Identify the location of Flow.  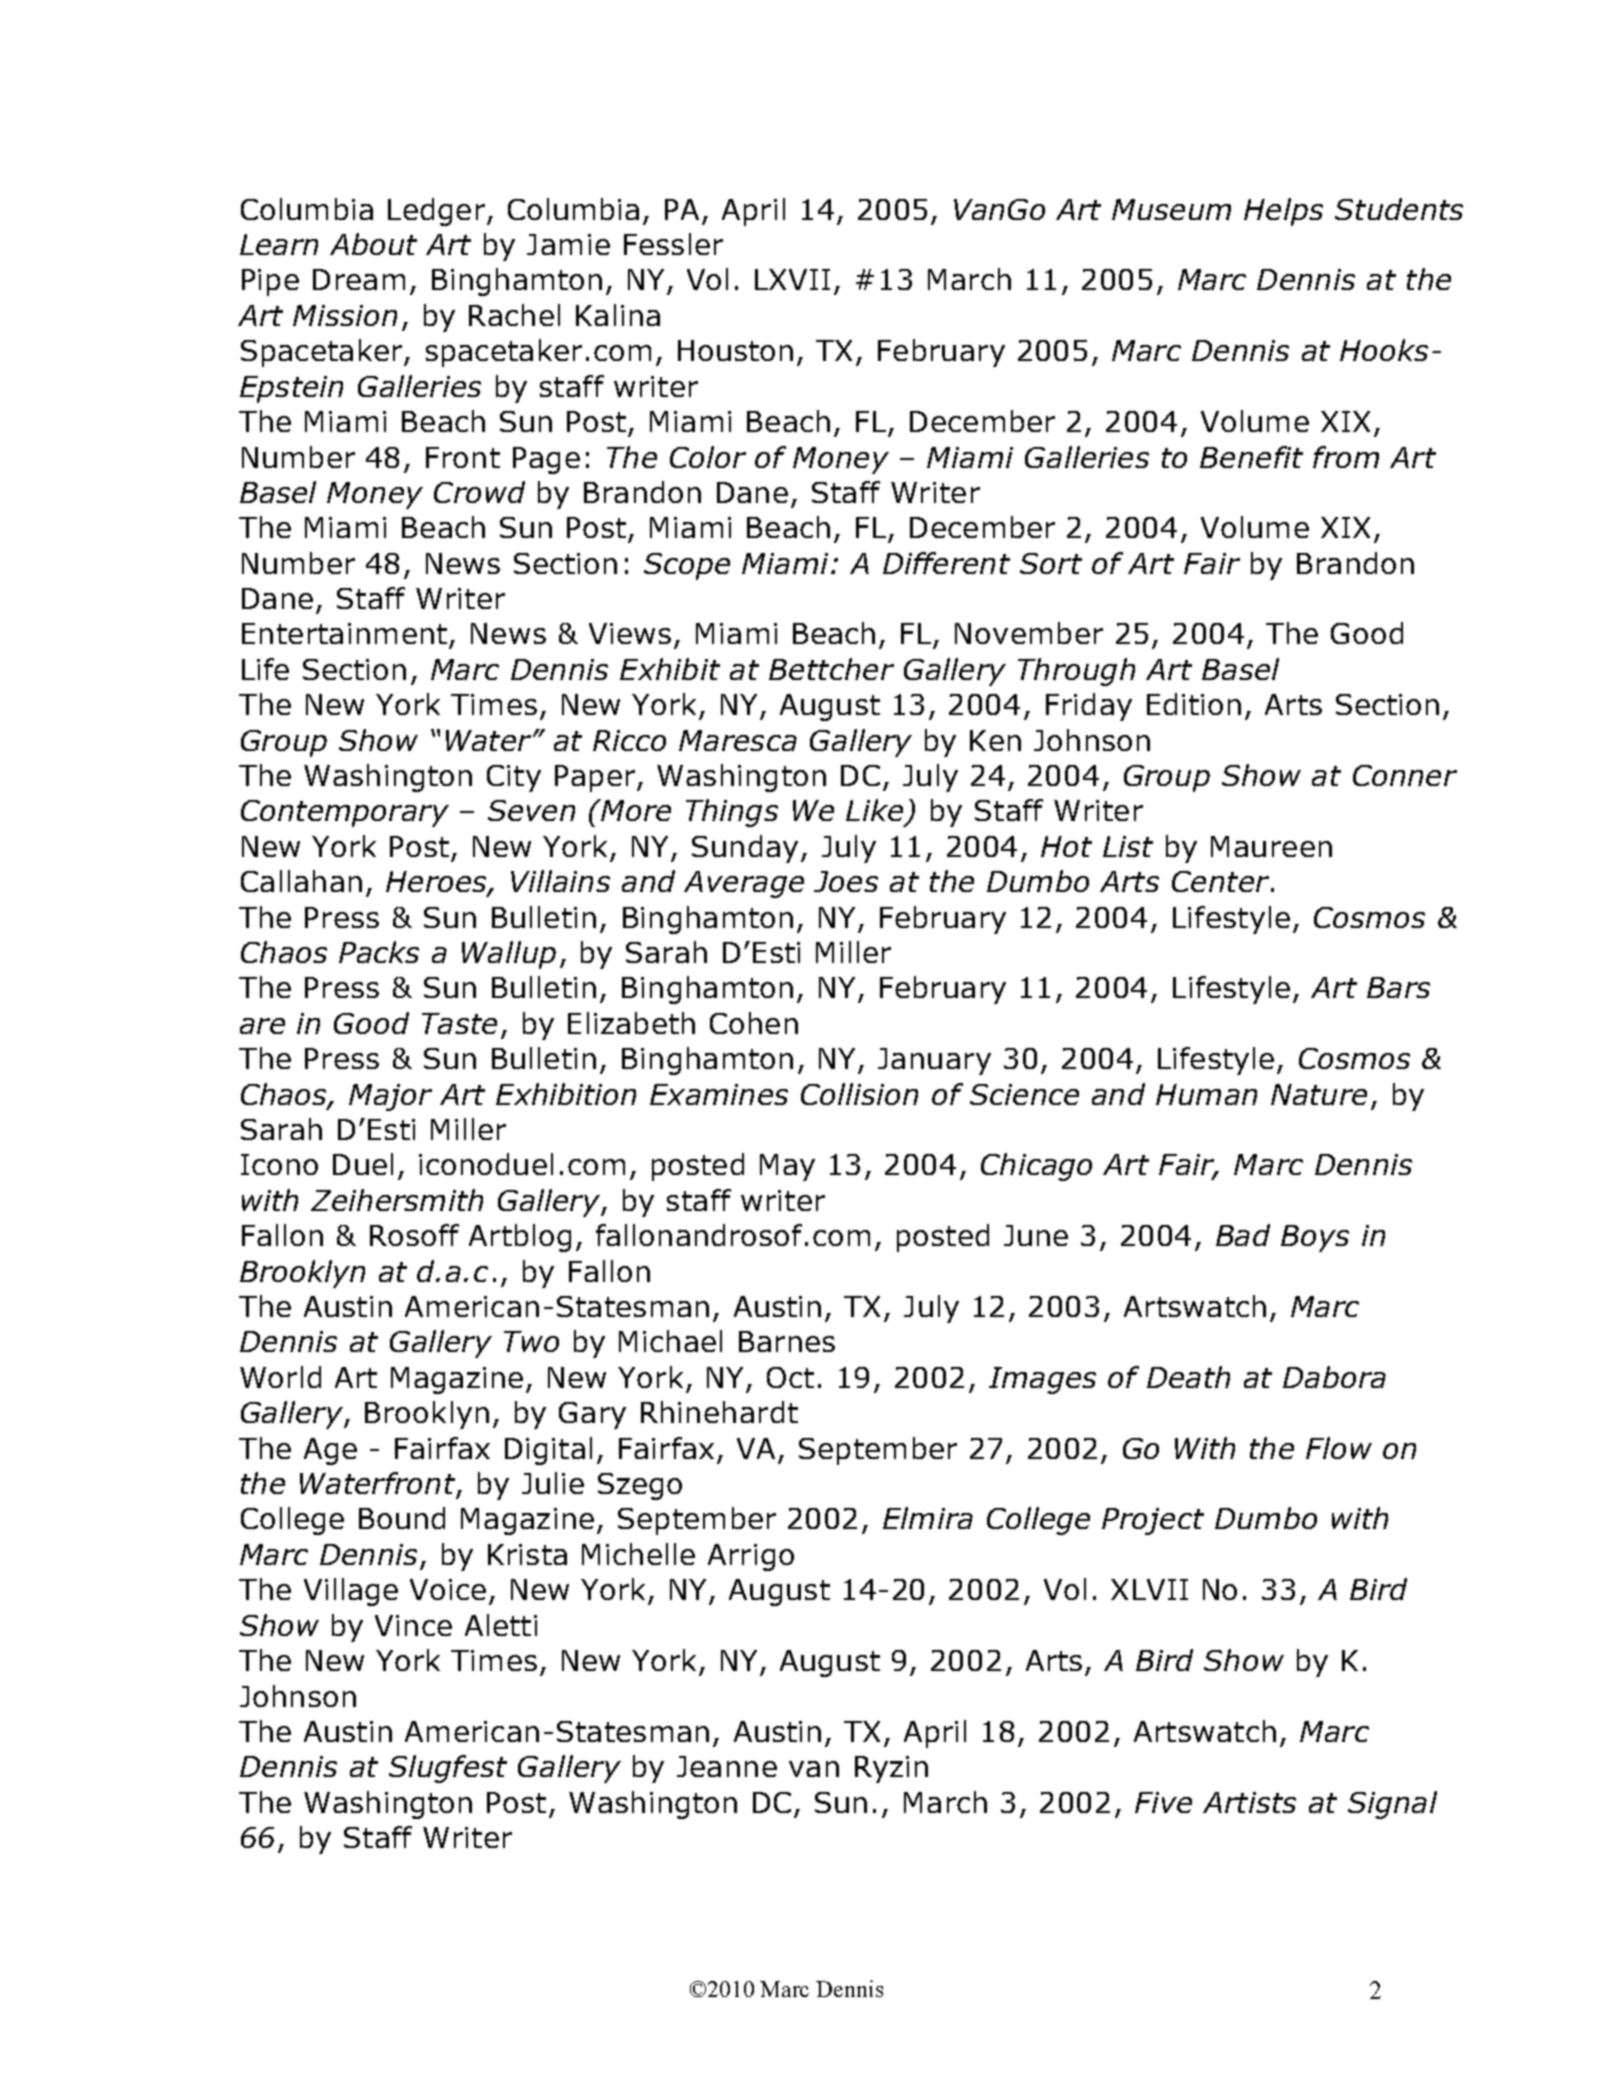
(1339, 1448).
